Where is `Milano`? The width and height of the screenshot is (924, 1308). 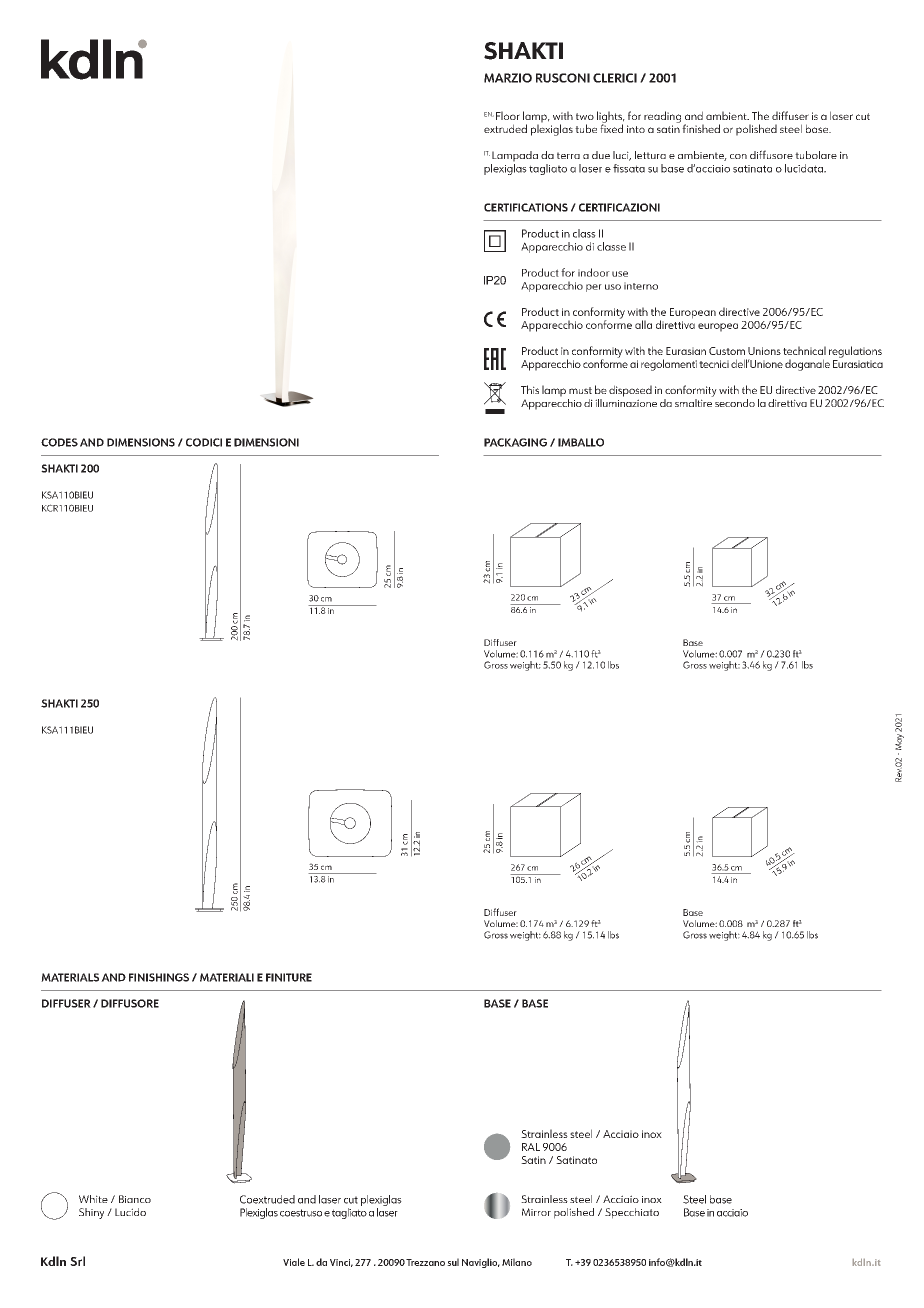
Milano is located at coordinates (517, 1262).
